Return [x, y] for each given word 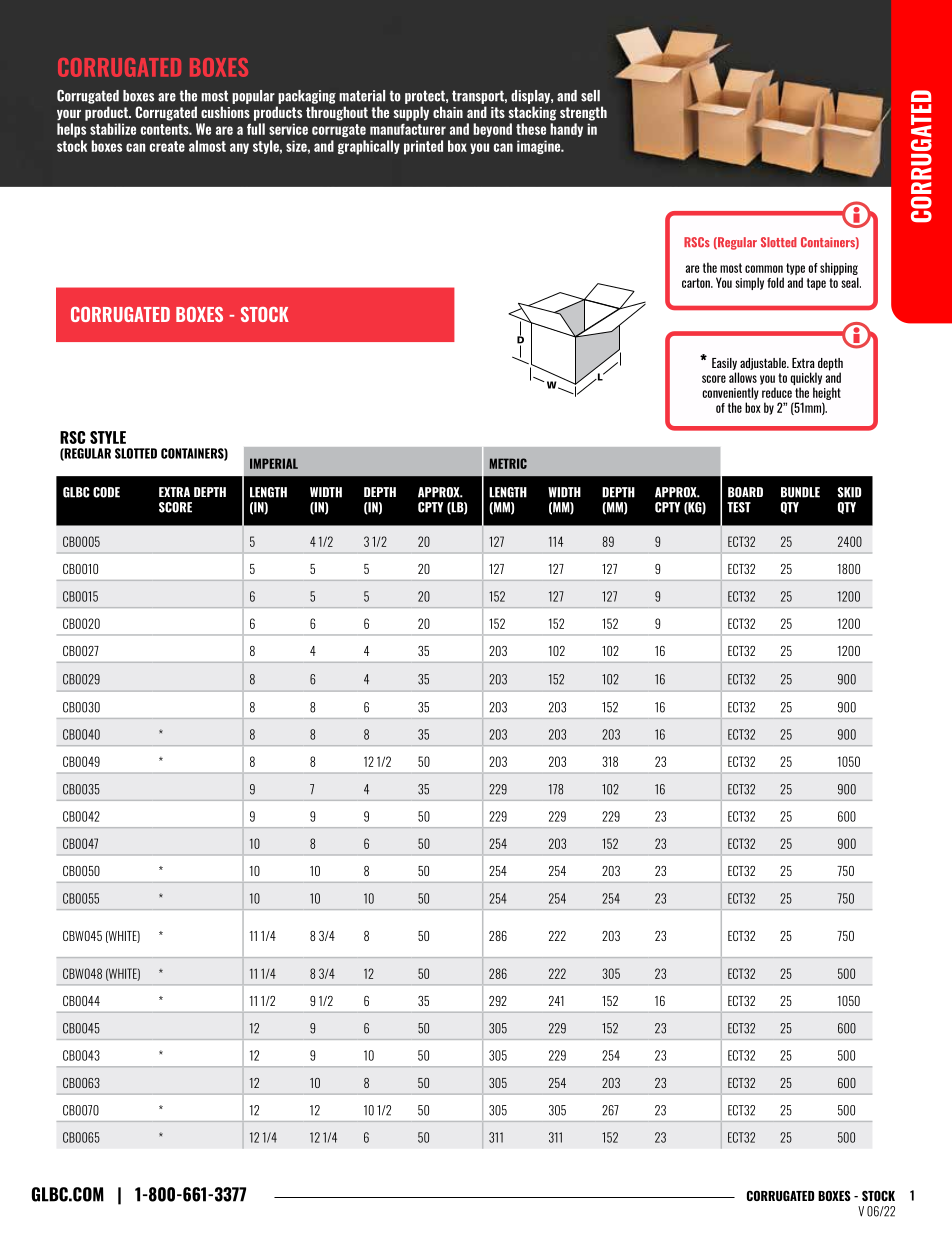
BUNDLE [800, 492]
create [167, 146]
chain [448, 112]
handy [566, 130]
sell [590, 96]
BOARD [745, 492]
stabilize [113, 129]
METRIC [508, 463]
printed [423, 147]
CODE [106, 492]
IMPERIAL [274, 463]
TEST [739, 507]
